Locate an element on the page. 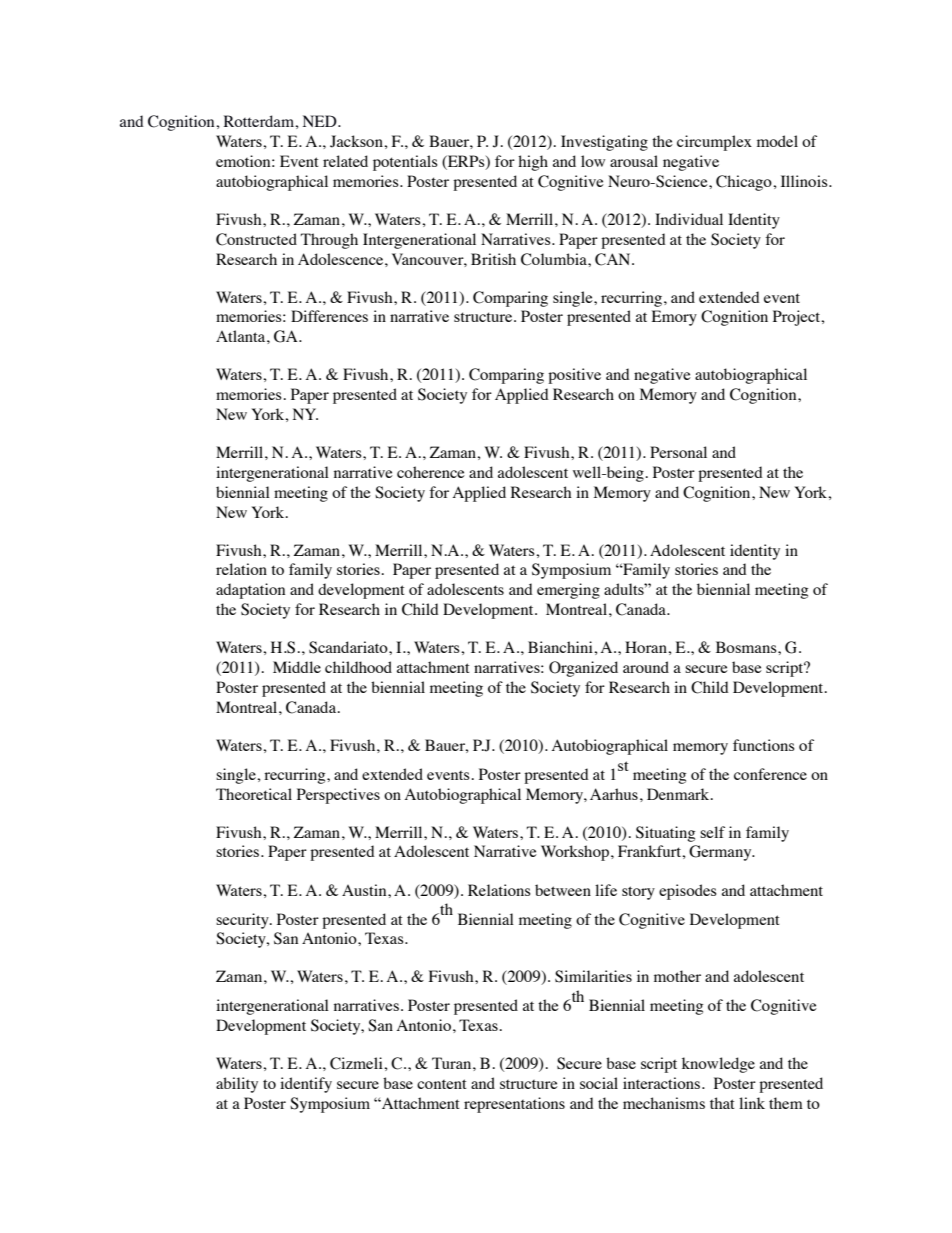 The image size is (952, 1233). Differences is located at coordinates (329, 316).
